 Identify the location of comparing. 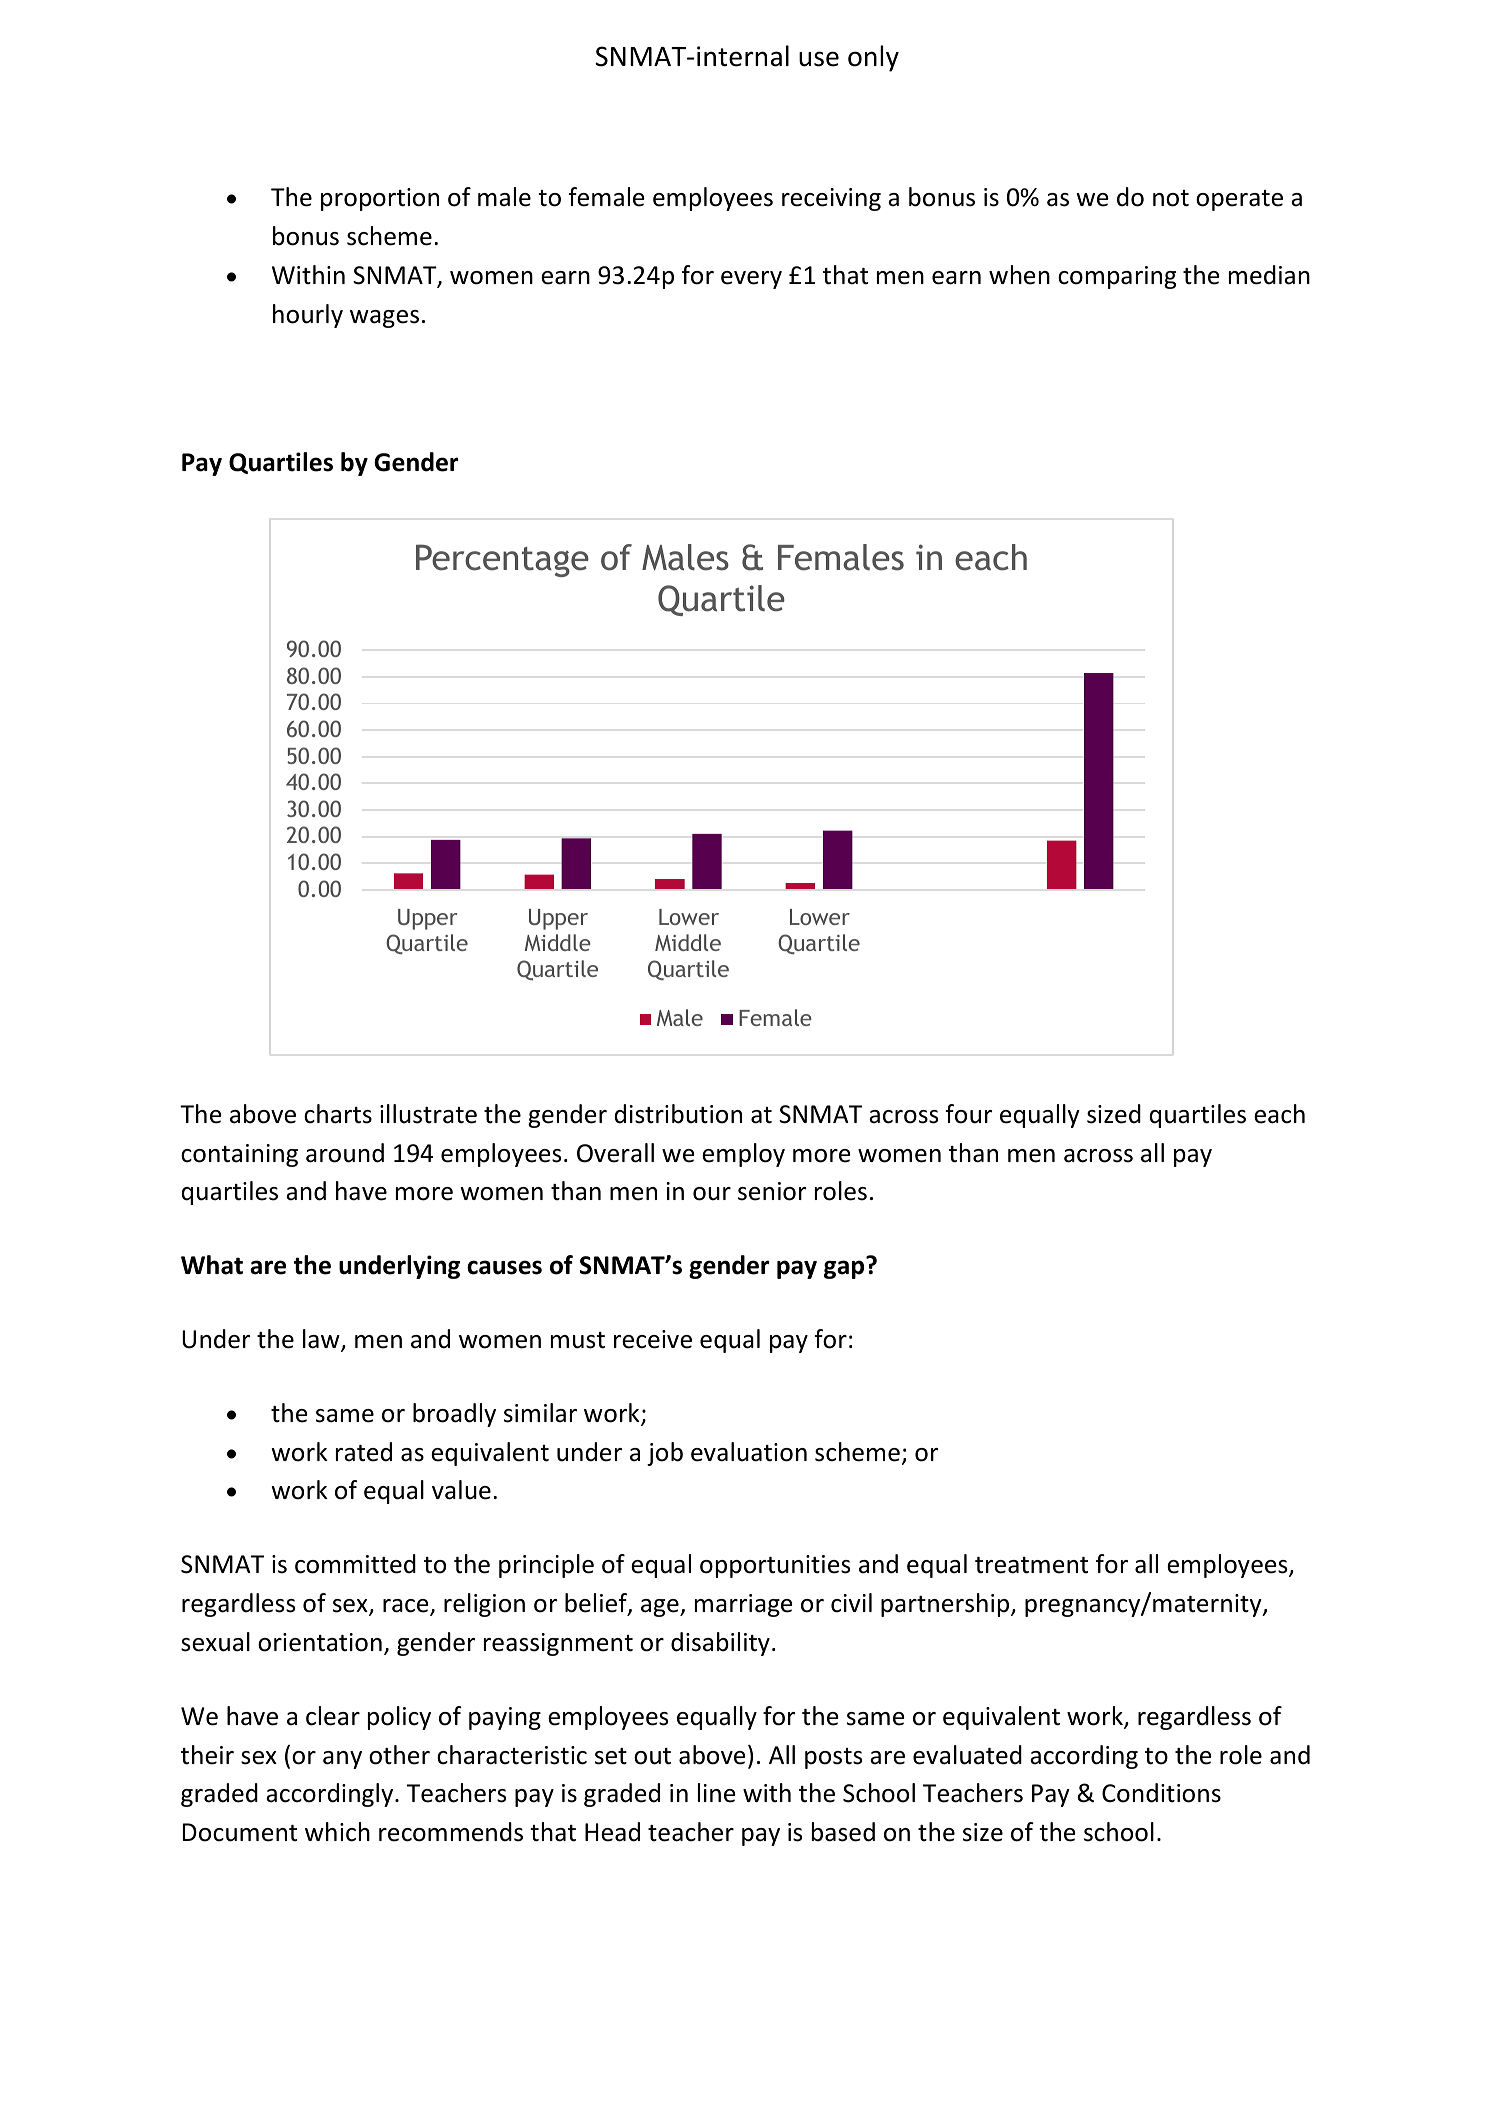
(1117, 277).
